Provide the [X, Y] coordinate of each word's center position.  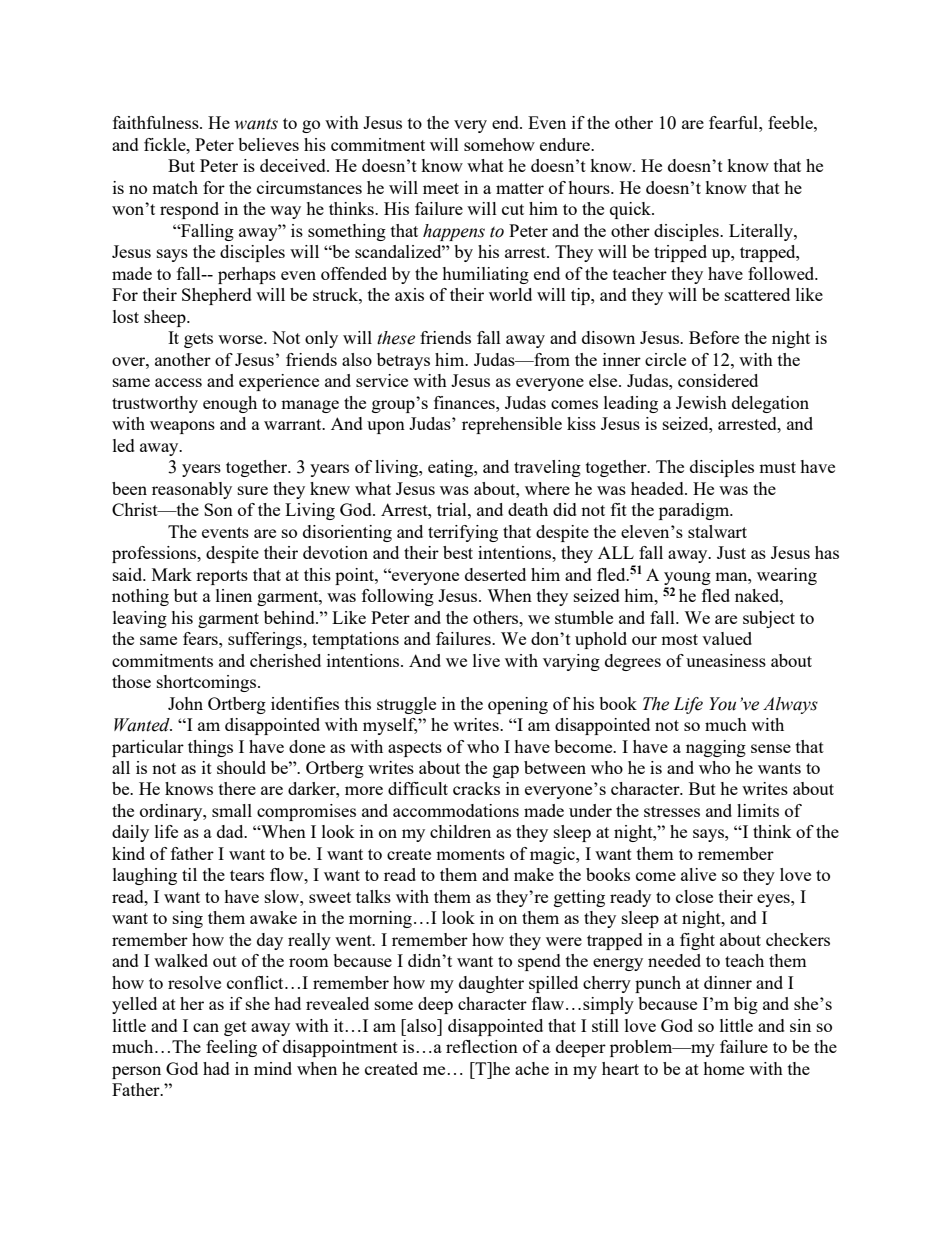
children [460, 831]
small [232, 810]
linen [234, 595]
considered [718, 380]
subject [769, 619]
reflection [482, 1046]
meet [441, 188]
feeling [231, 1048]
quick [631, 210]
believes [268, 144]
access [178, 382]
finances [465, 402]
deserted [495, 574]
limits [758, 810]
